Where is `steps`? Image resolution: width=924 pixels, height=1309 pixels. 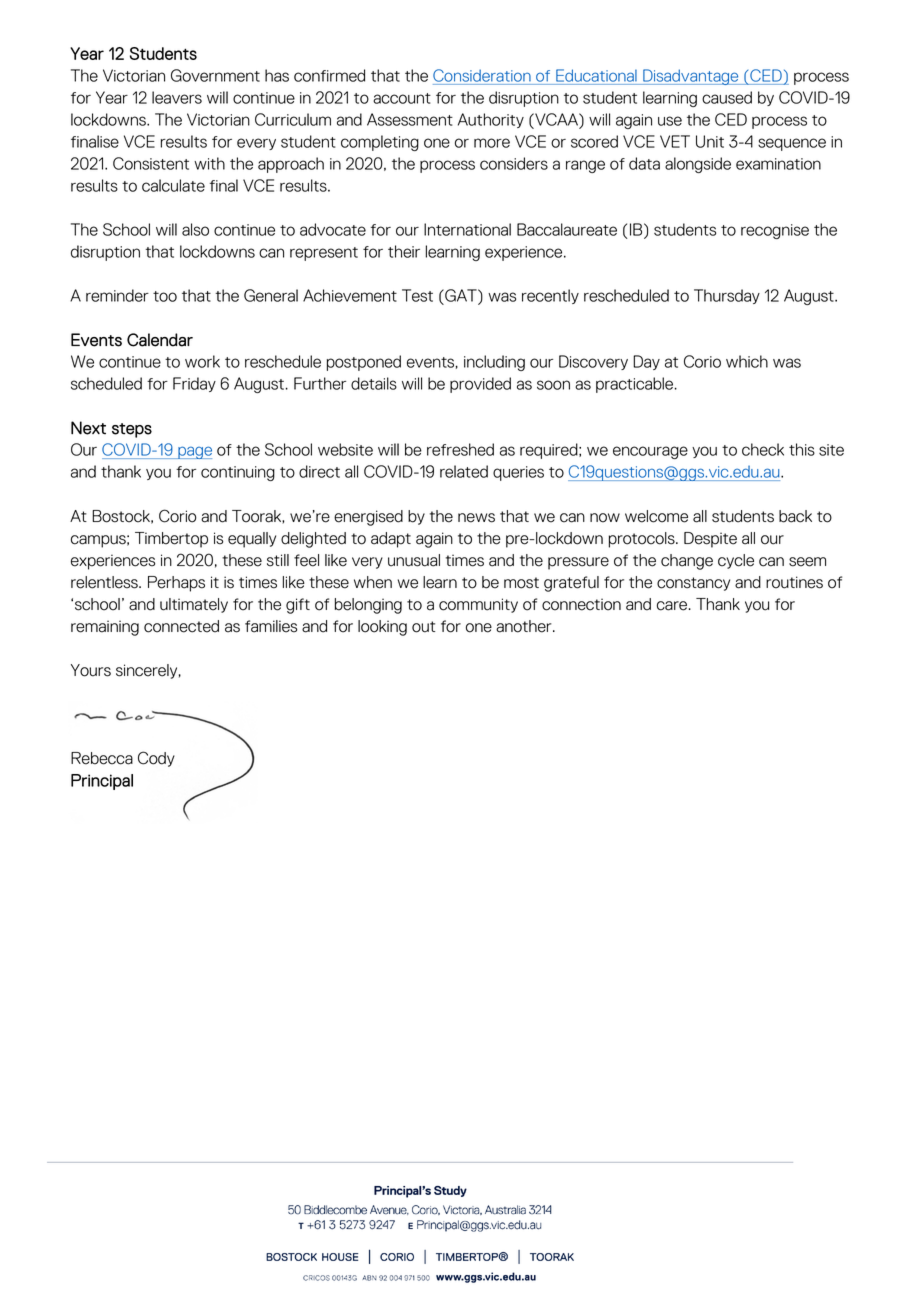
steps is located at coordinates (132, 430).
